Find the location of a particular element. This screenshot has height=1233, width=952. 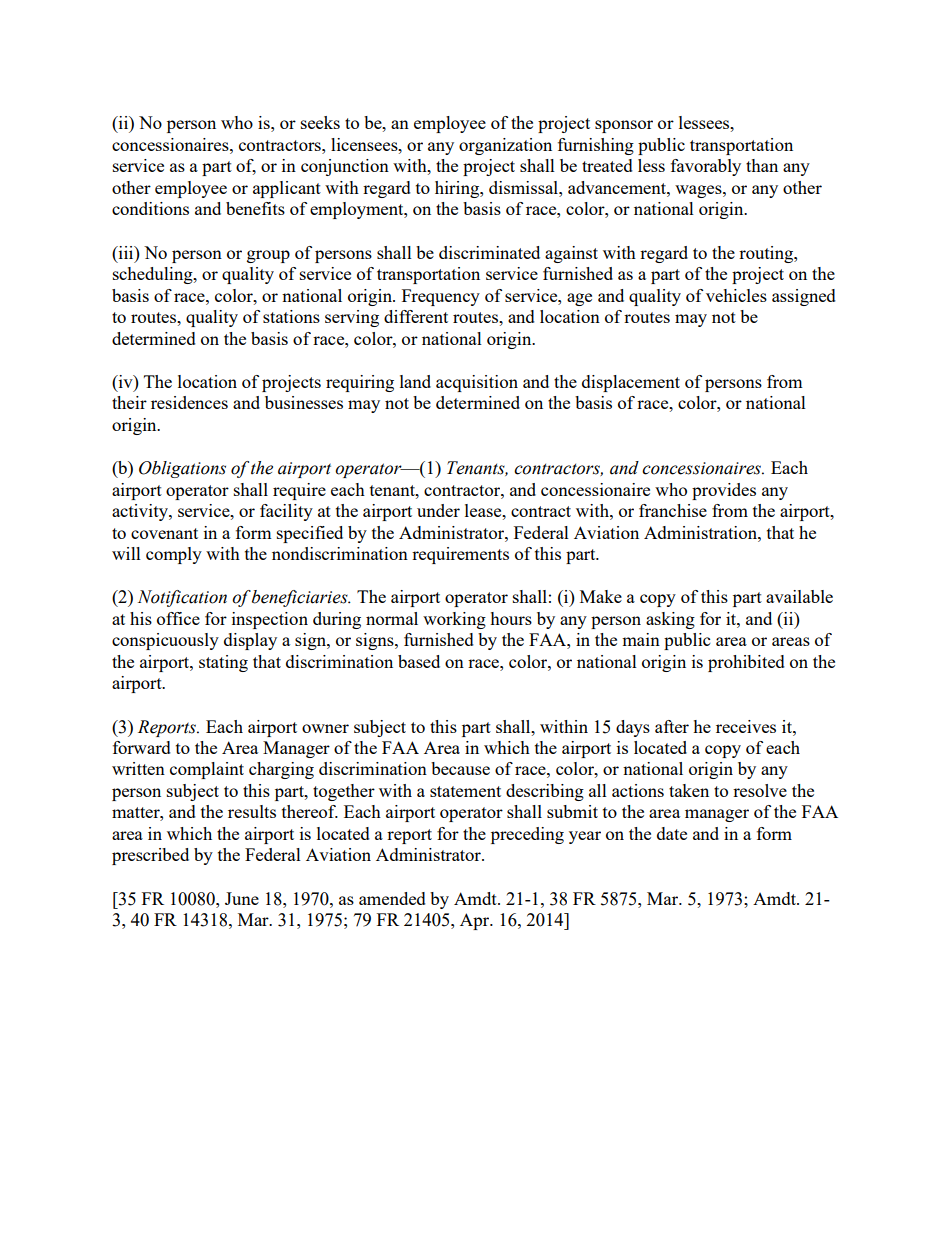

working is located at coordinates (454, 620).
